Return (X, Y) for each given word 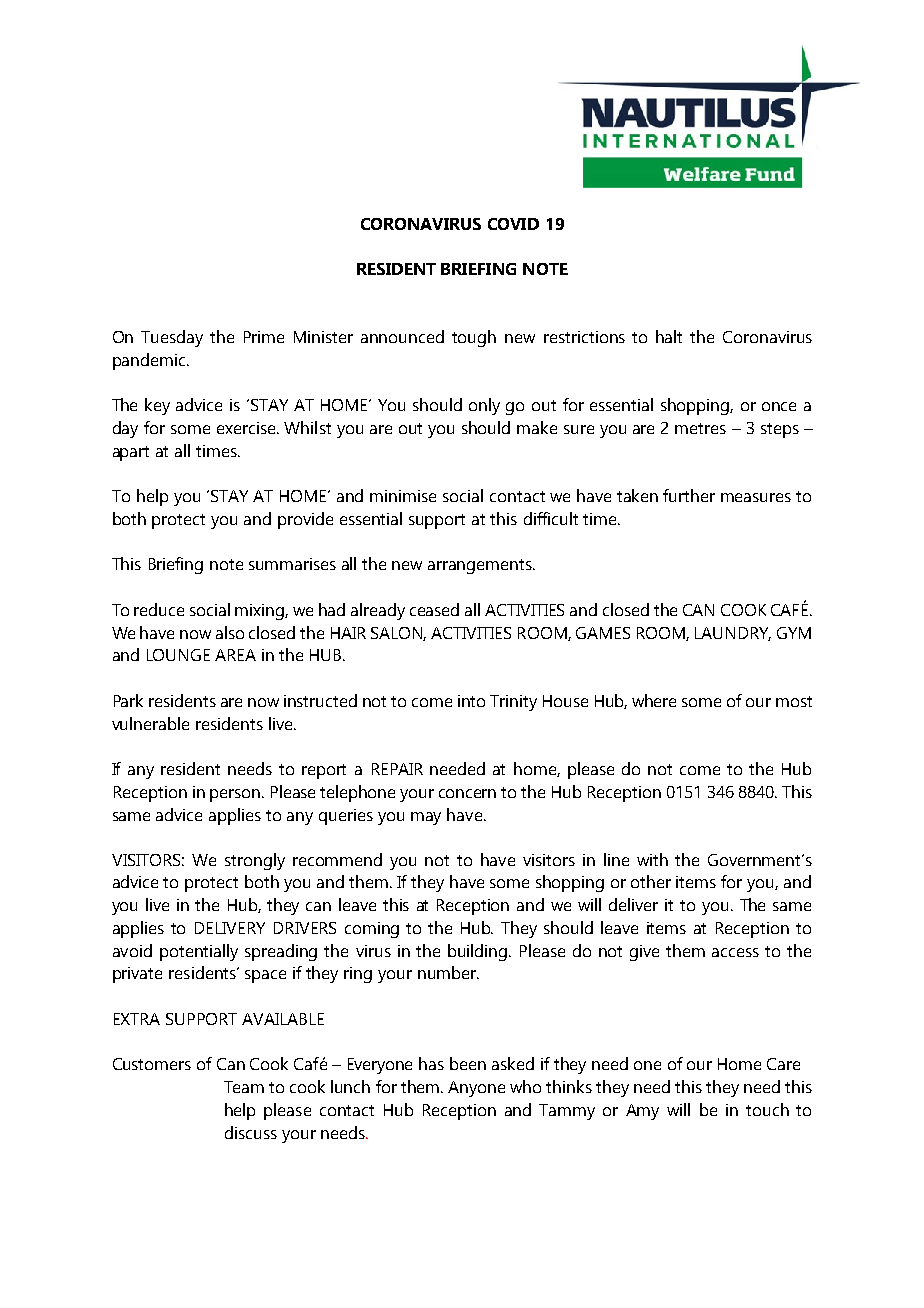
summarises (292, 564)
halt (669, 336)
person (235, 795)
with (652, 859)
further (689, 495)
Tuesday (172, 338)
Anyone (476, 1089)
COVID (513, 224)
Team (244, 1087)
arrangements (481, 566)
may (426, 818)
